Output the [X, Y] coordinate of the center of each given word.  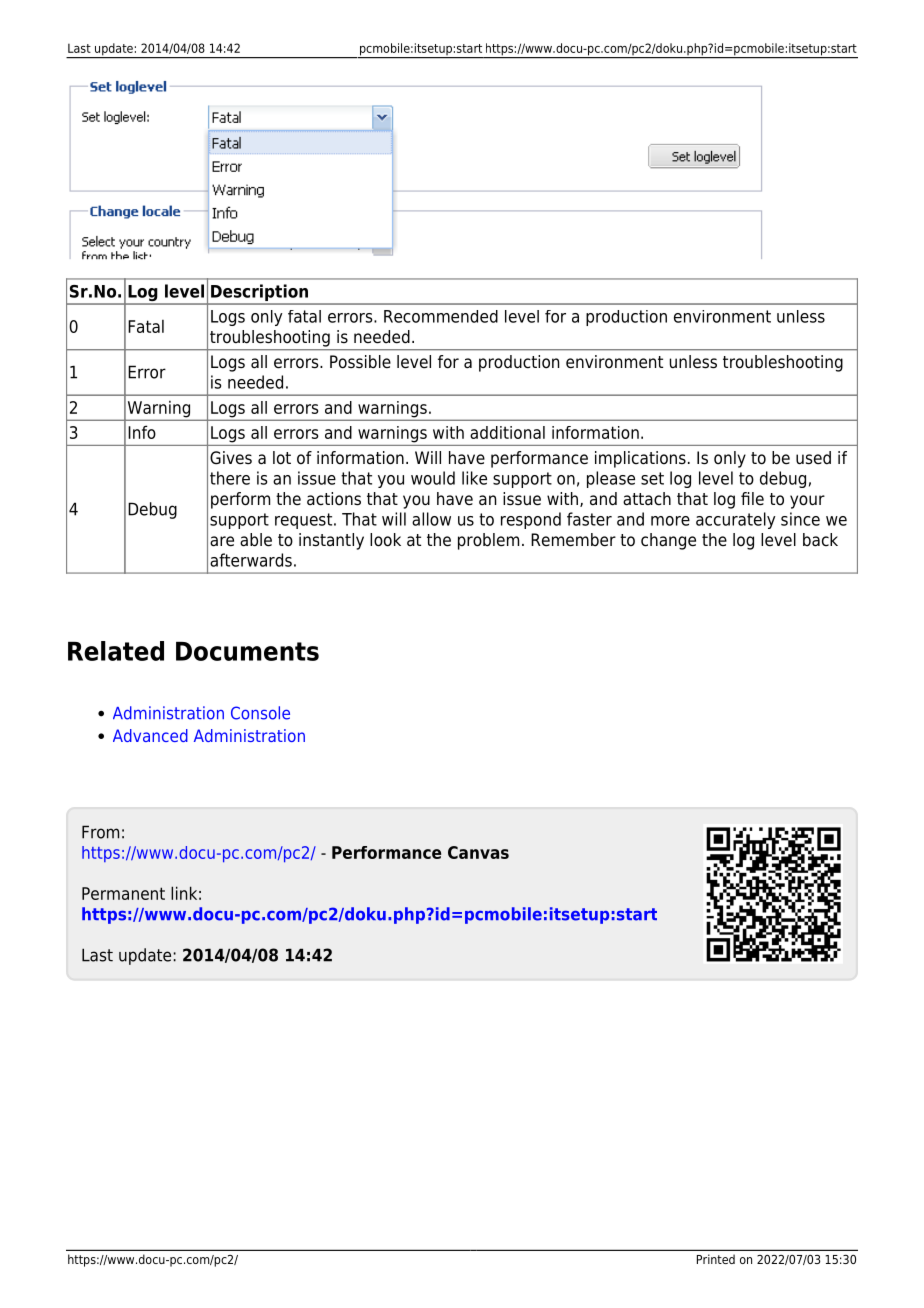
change [668, 541]
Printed [716, 1259]
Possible [360, 362]
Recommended [441, 316]
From [100, 832]
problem [488, 541]
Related [116, 651]
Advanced [150, 735]
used [813, 458]
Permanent [123, 893]
